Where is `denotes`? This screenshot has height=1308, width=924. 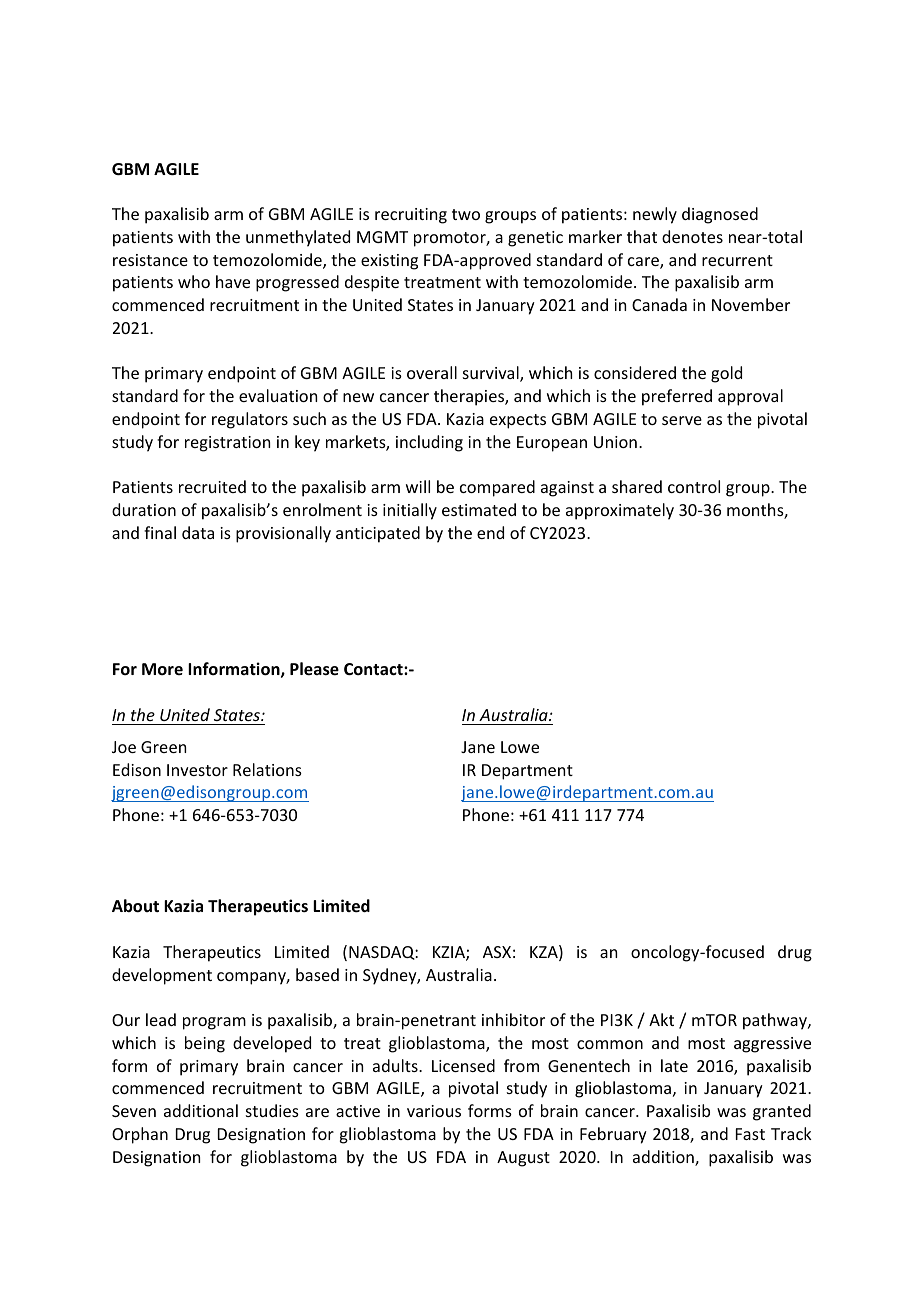 denotes is located at coordinates (692, 236).
